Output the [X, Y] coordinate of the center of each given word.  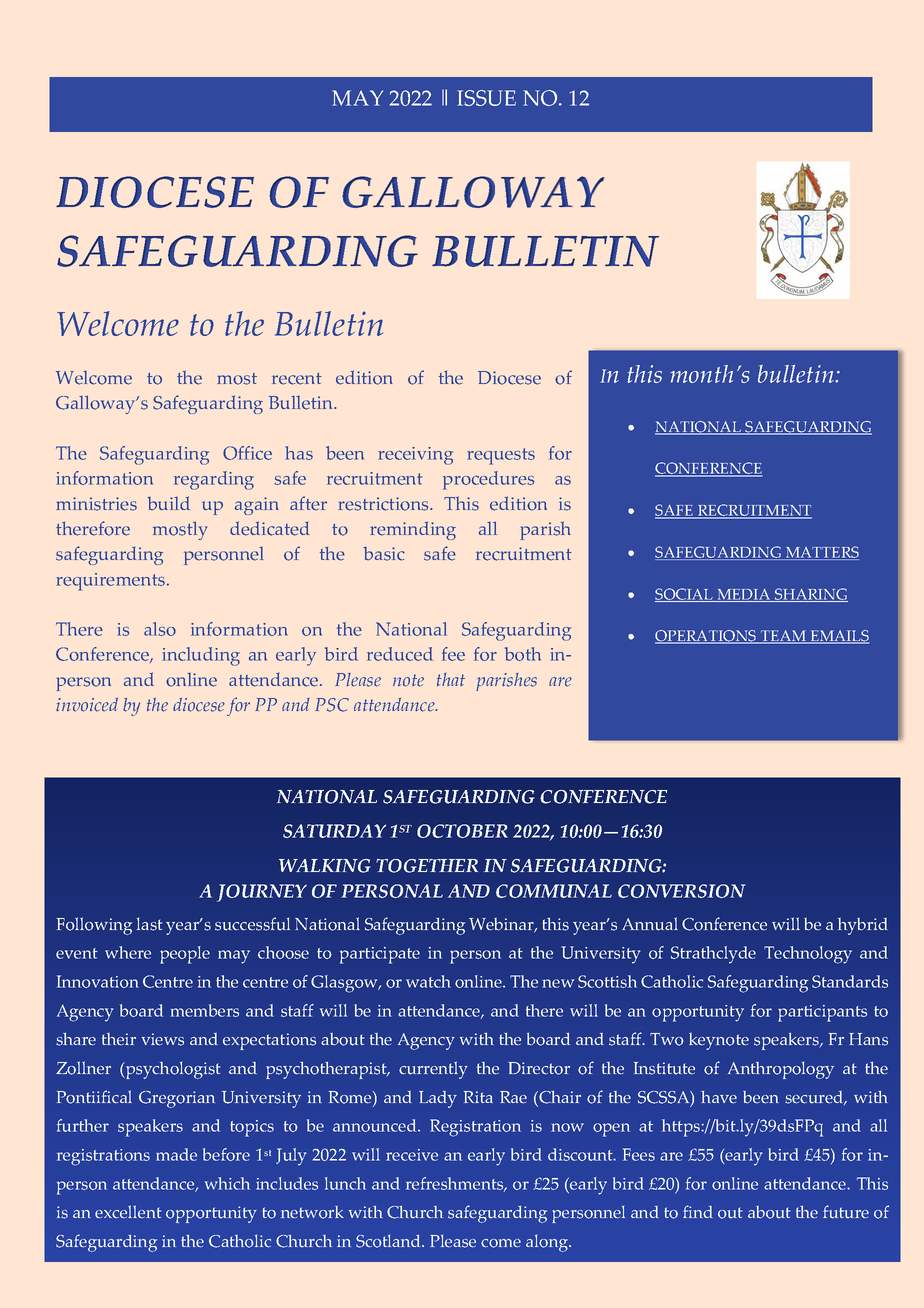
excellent [128, 1212]
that [451, 679]
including [201, 656]
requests [501, 456]
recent [297, 379]
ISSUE [486, 98]
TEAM [783, 637]
